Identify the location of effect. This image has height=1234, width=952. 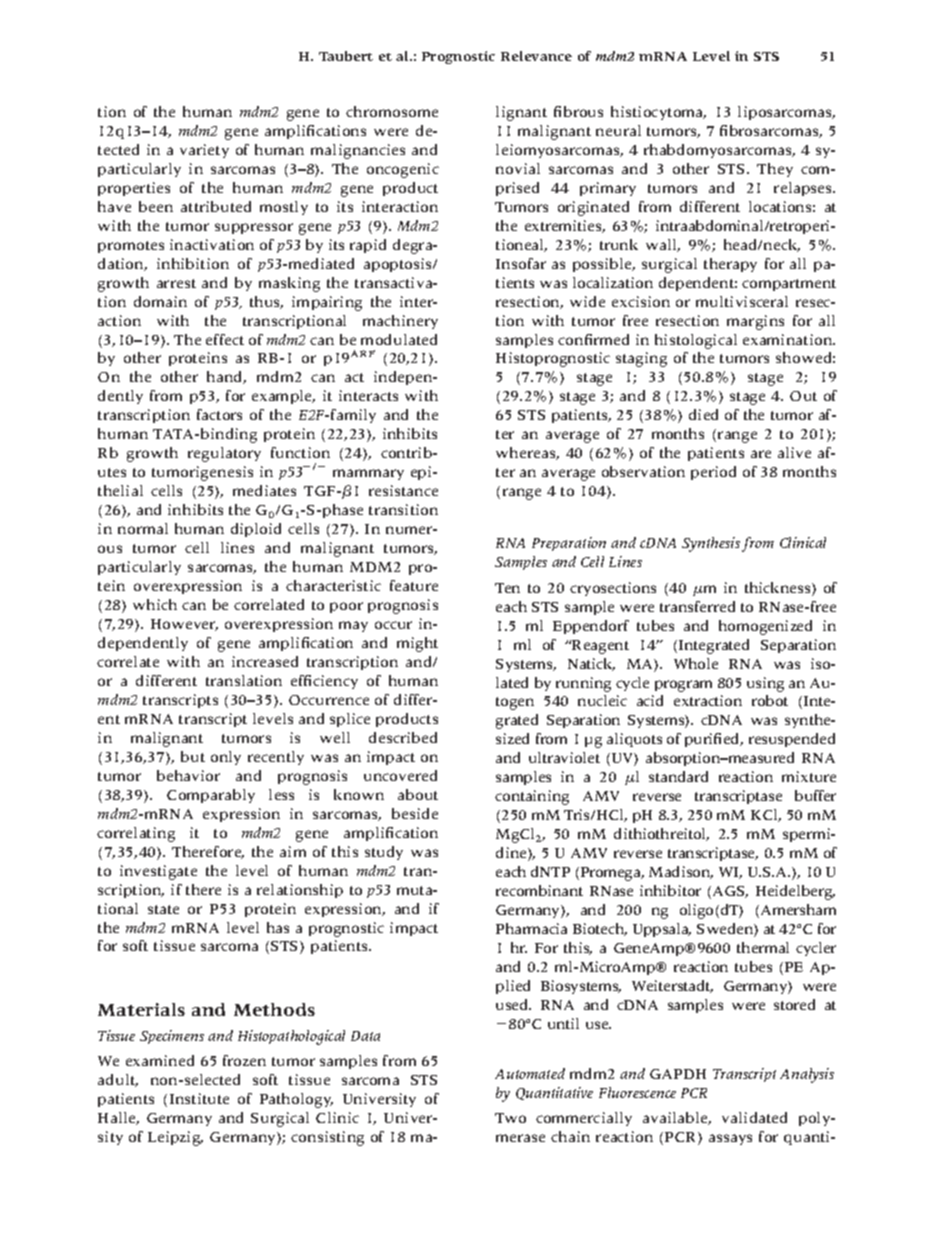
(225, 339).
